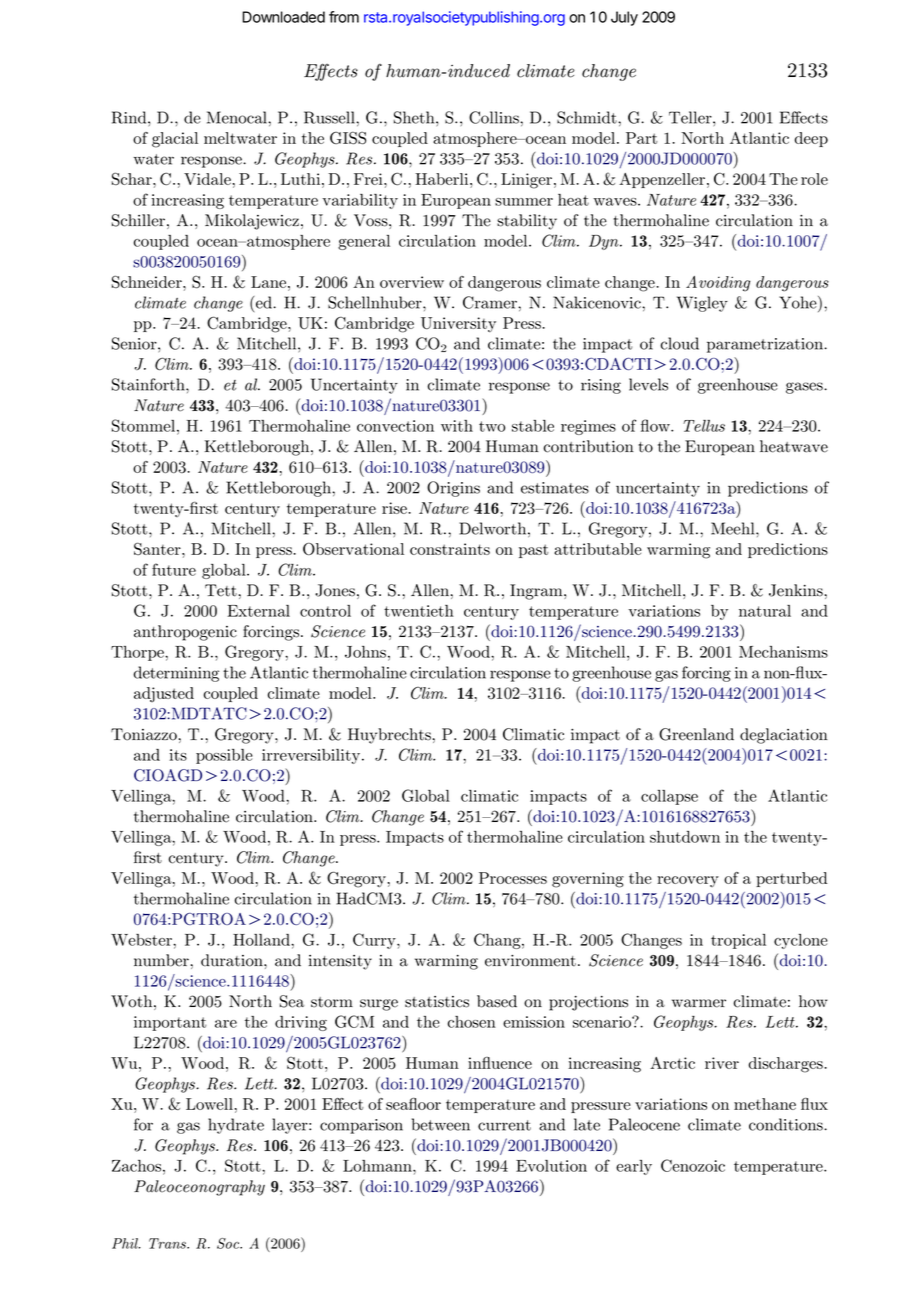 The width and height of the image is (924, 1313). I want to click on Downloaded, so click(283, 17).
